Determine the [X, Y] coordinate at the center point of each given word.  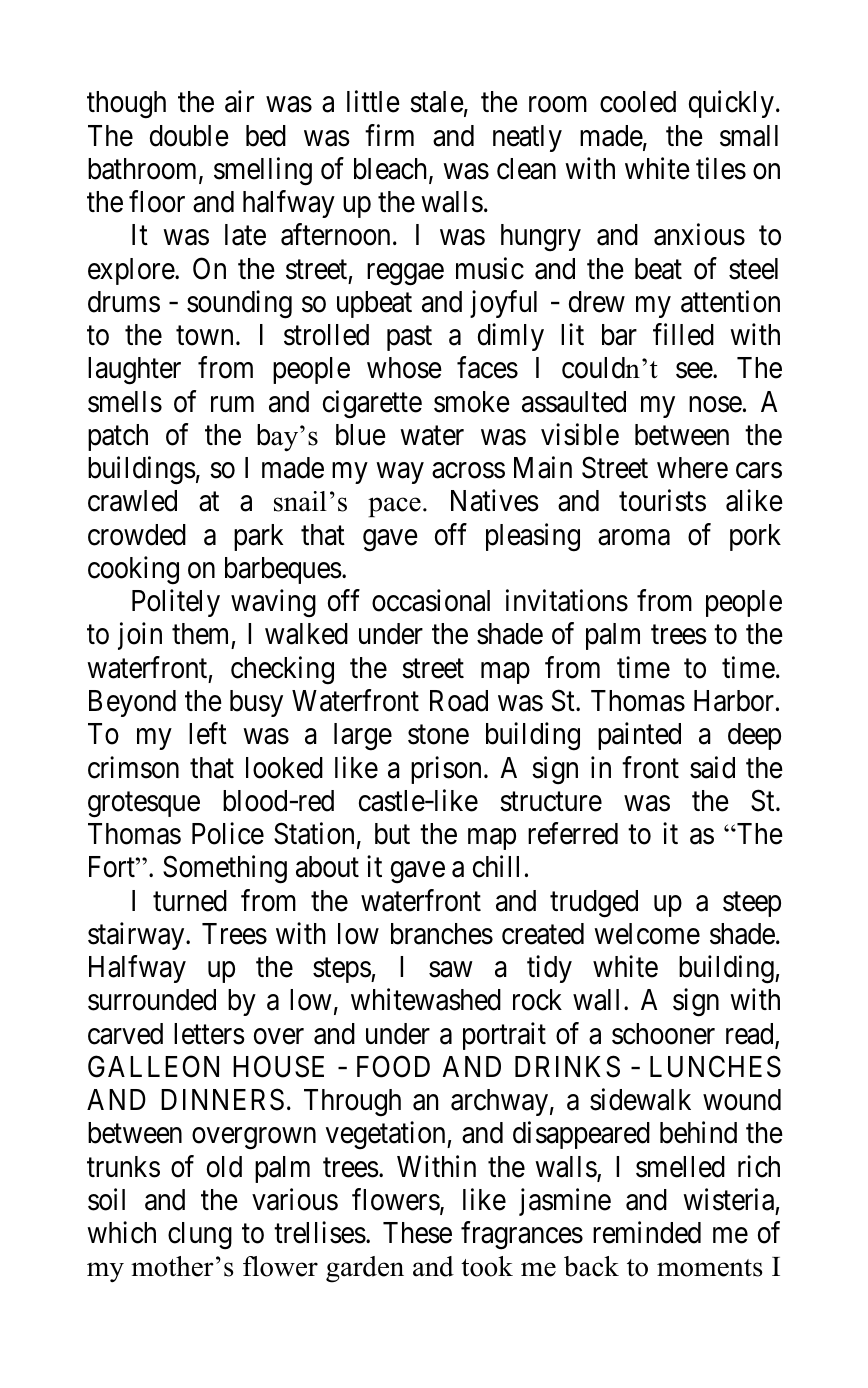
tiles [721, 168]
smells [125, 402]
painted [639, 736]
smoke [472, 402]
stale [437, 102]
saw [450, 970]
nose [715, 404]
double [189, 136]
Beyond [132, 703]
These [417, 1233]
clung [200, 1236]
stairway [137, 936]
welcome [647, 934]
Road [459, 701]
